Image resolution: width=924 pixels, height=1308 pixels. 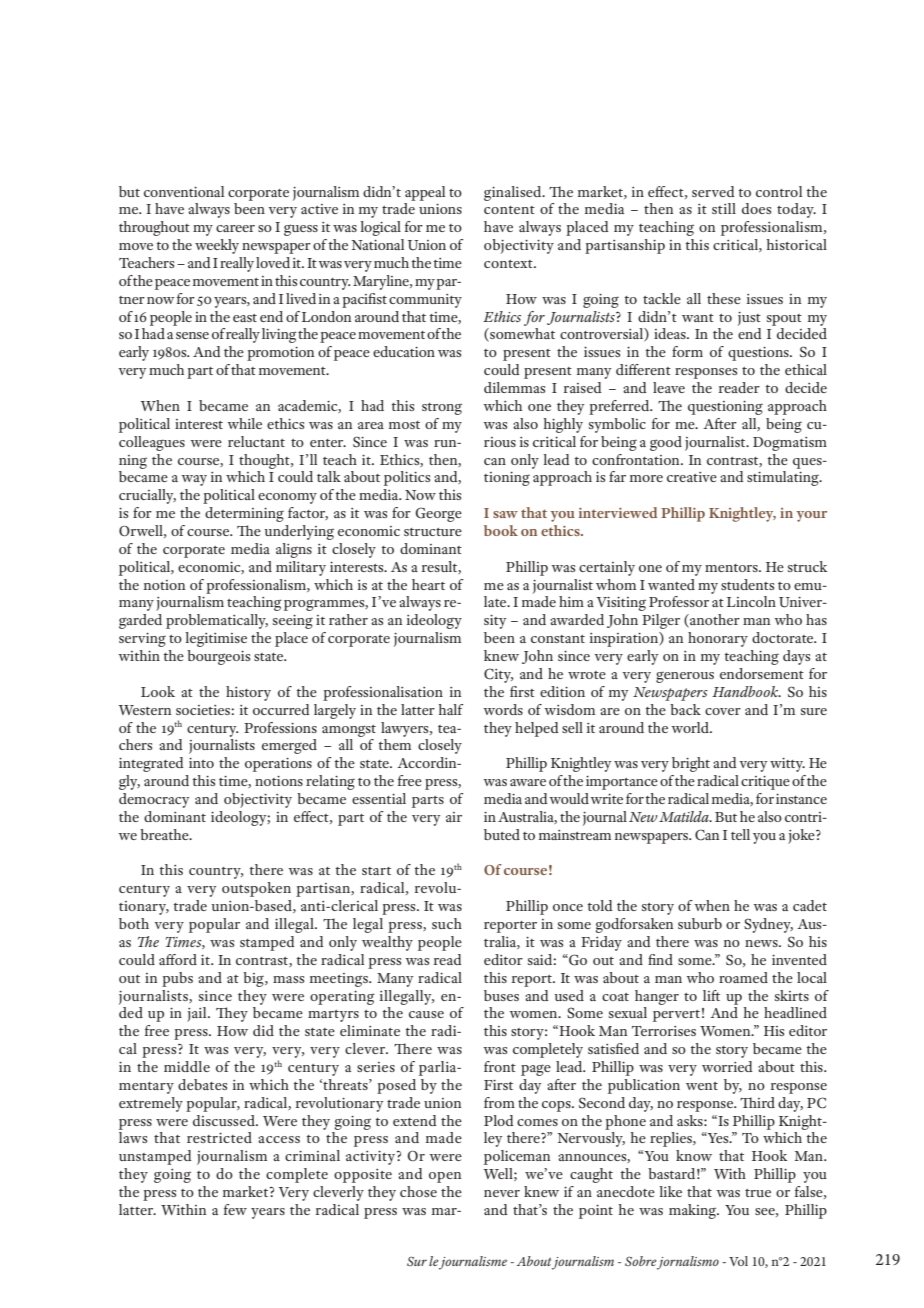 I want to click on few, so click(x=235, y=1209).
